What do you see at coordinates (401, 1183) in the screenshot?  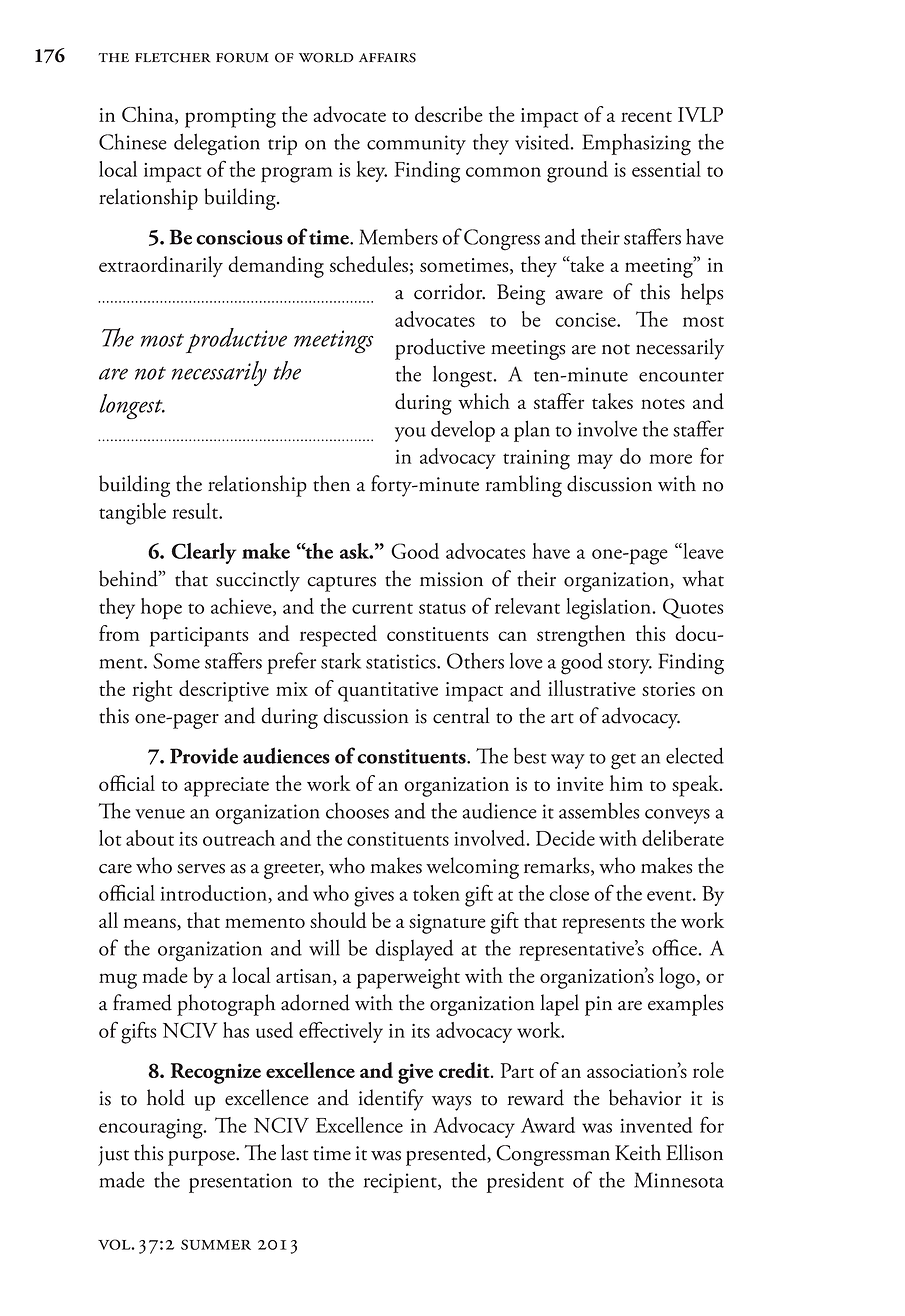 I see `recipient` at bounding box center [401, 1183].
